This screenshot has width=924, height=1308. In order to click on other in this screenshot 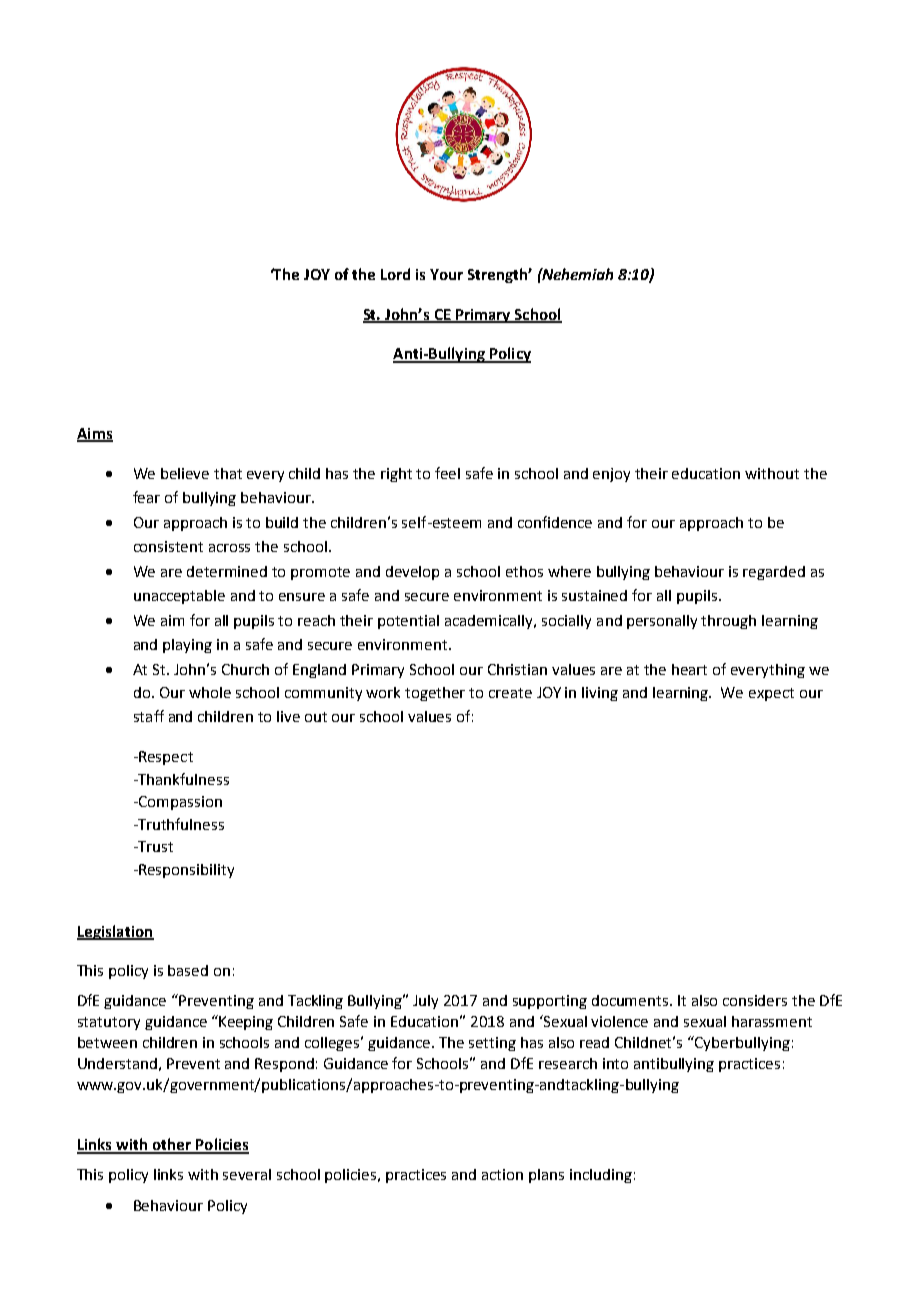, I will do `click(172, 1145)`.
